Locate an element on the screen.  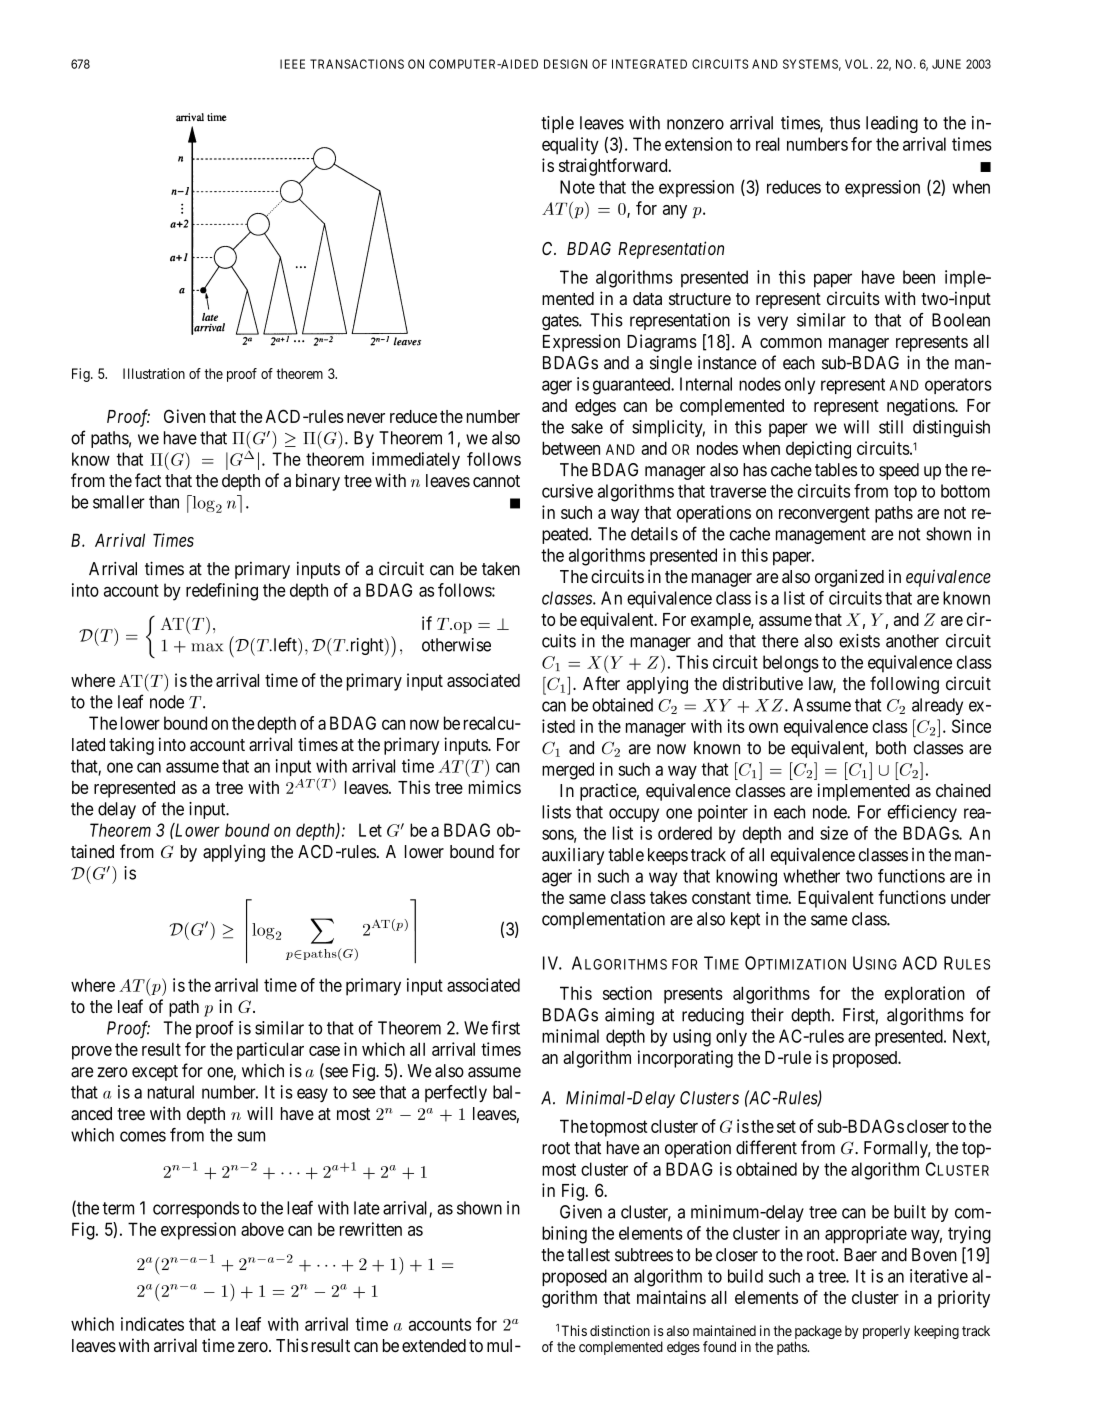
section is located at coordinates (627, 993).
